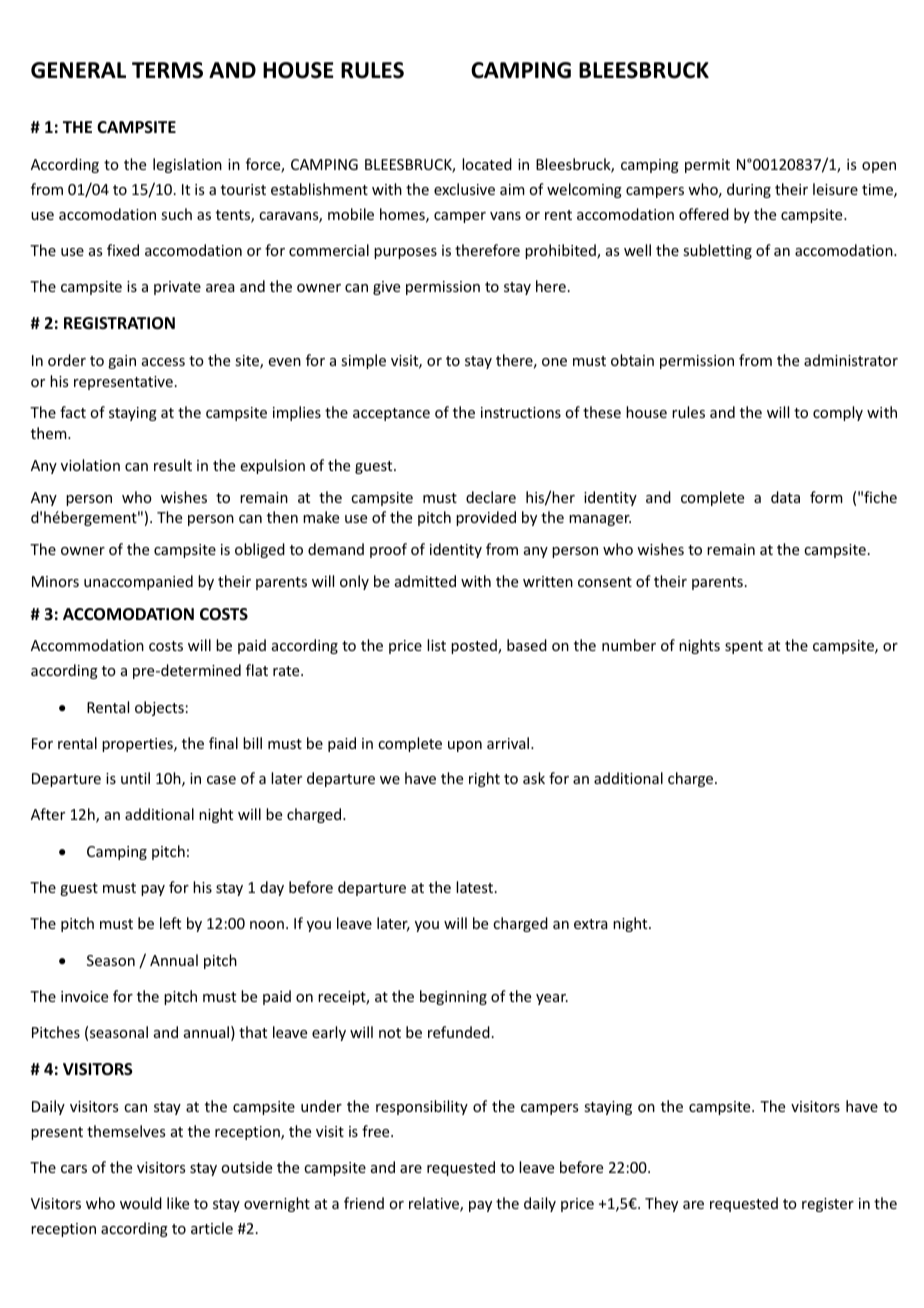 The width and height of the screenshot is (924, 1308). Describe the element at coordinates (141, 1203) in the screenshot. I see `would` at that location.
